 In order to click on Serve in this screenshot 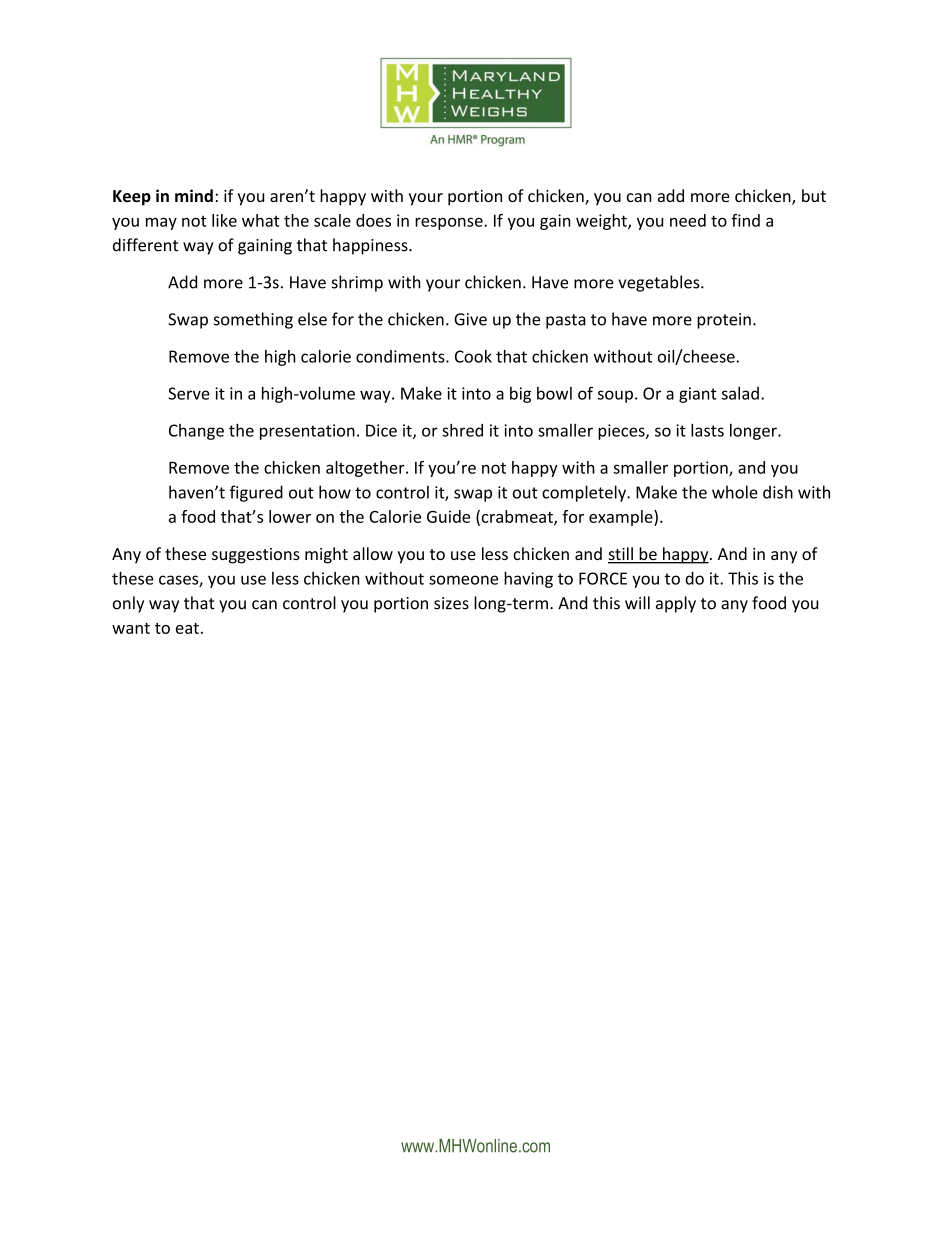, I will do `click(189, 393)`.
